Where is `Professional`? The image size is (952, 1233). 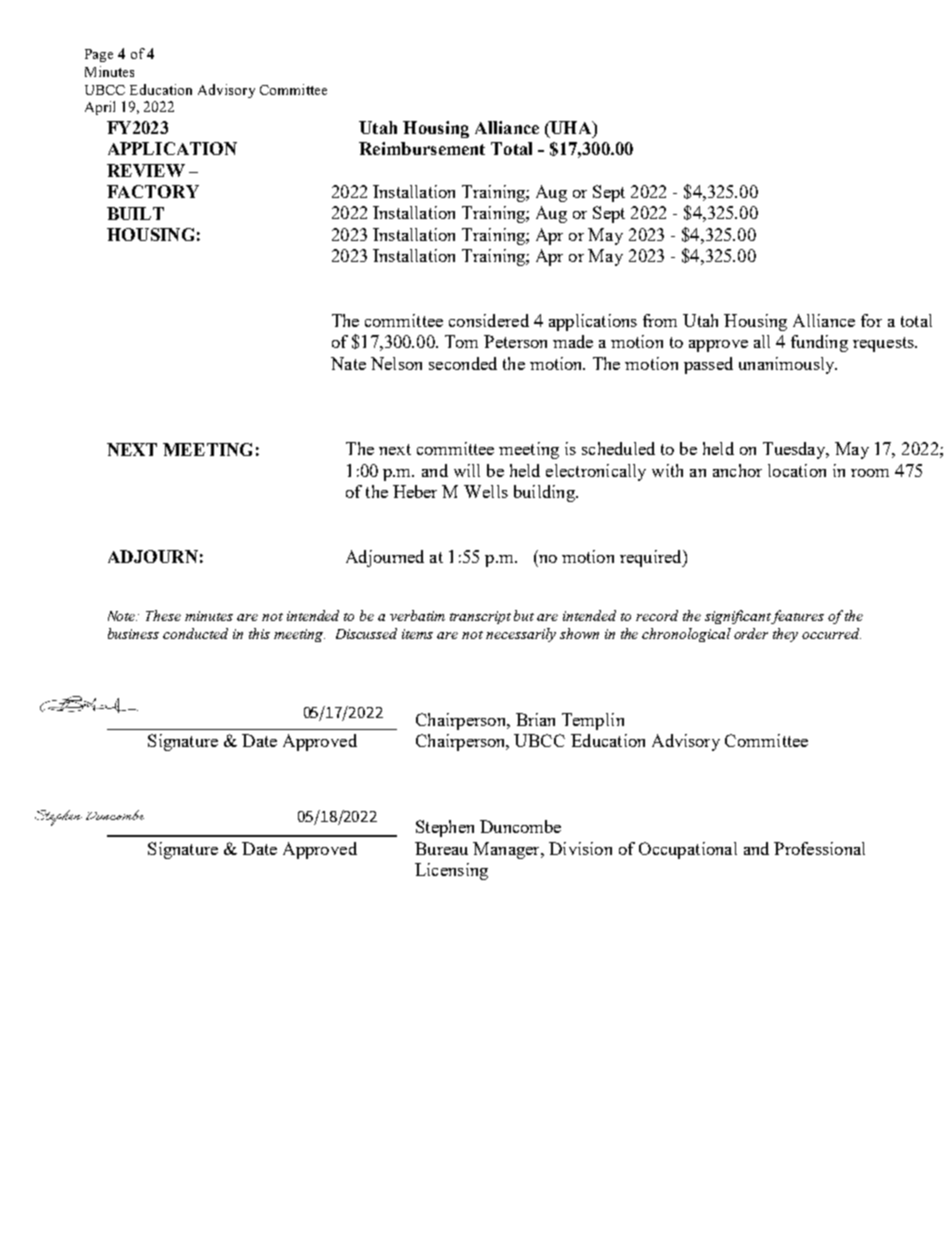
Professional is located at coordinates (819, 848).
